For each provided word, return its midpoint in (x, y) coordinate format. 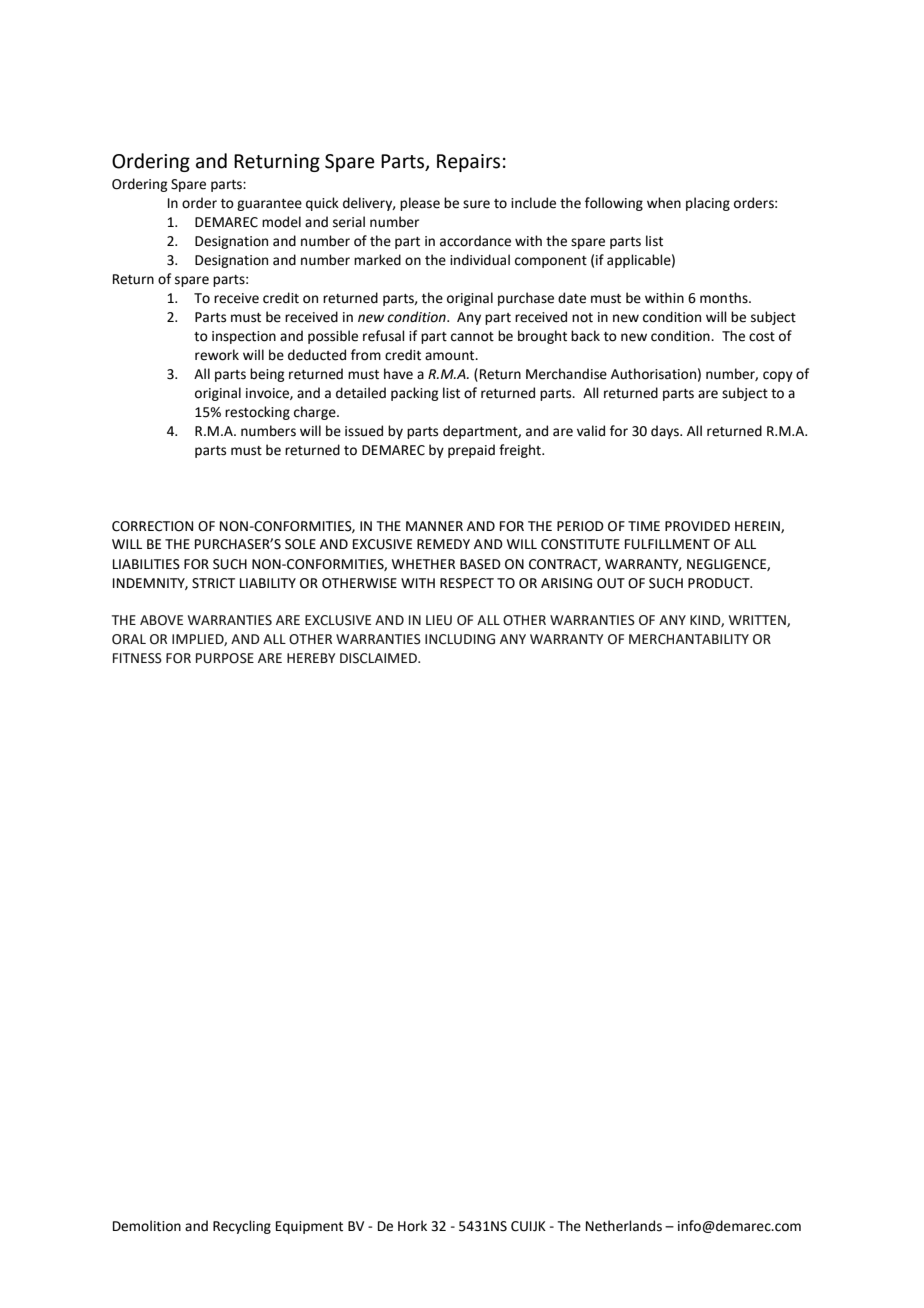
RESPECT (467, 583)
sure (476, 204)
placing (708, 204)
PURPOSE (225, 658)
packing (414, 394)
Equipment (309, 1227)
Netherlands (624, 1226)
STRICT (213, 583)
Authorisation (653, 374)
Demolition (147, 1226)
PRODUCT (720, 583)
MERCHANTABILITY (689, 639)
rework (217, 355)
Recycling (242, 1227)
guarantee (269, 205)
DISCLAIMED (379, 658)
